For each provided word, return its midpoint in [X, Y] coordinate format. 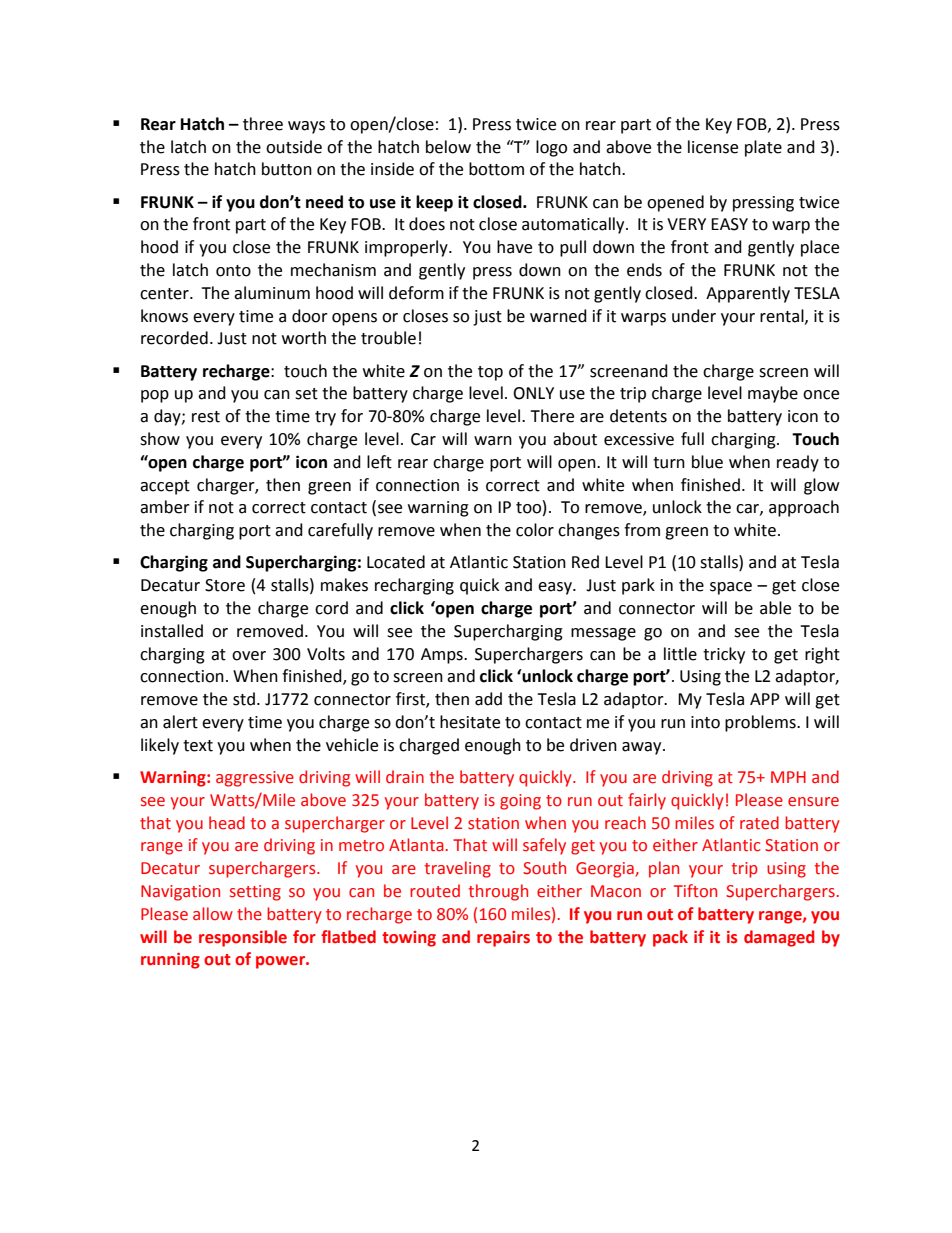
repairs [503, 939]
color [535, 530]
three [263, 124]
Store [225, 585]
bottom [496, 169]
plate [763, 148]
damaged [779, 938]
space [731, 588]
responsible [243, 938]
